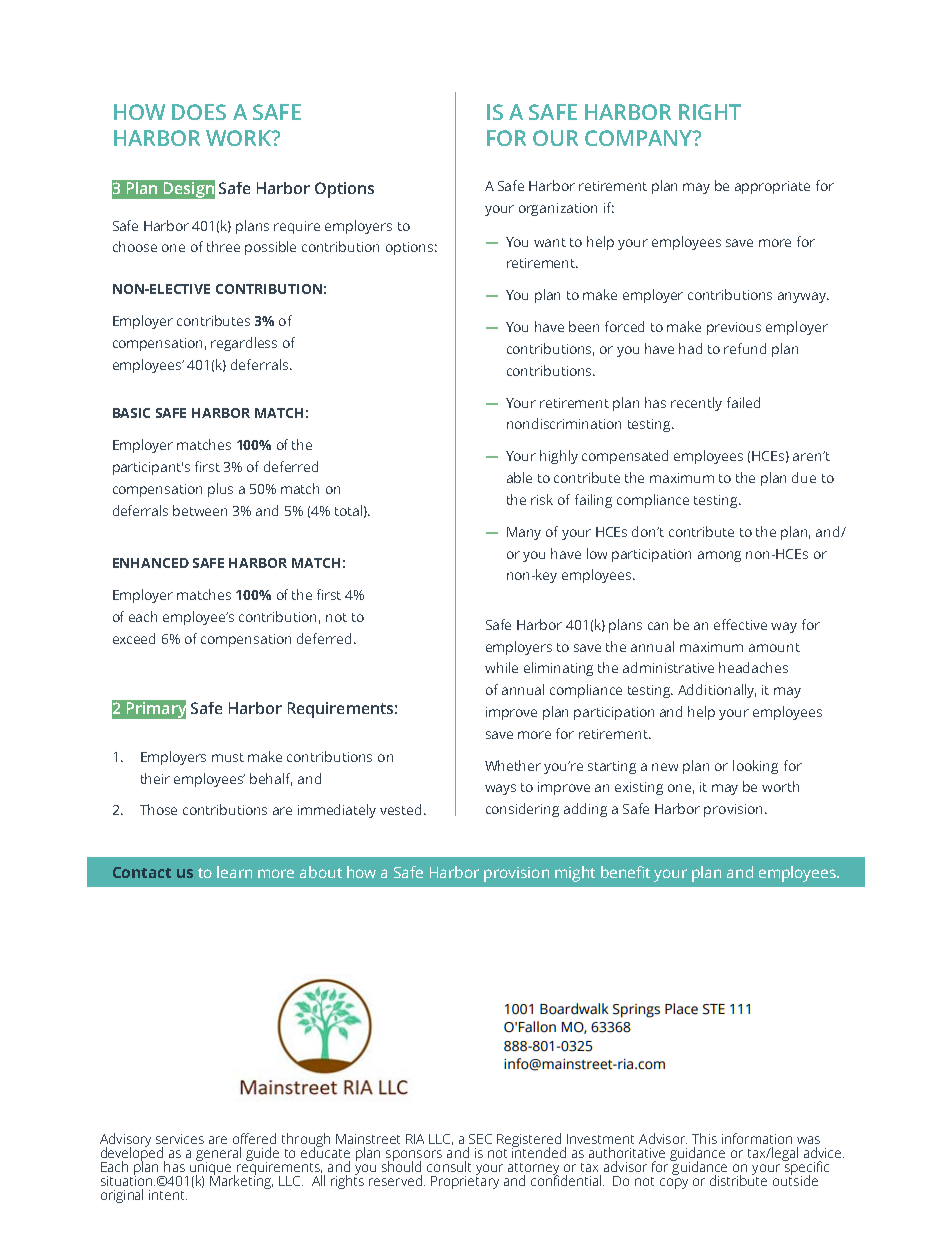  Describe the element at coordinates (218, 1155) in the page. I see `general` at that location.
